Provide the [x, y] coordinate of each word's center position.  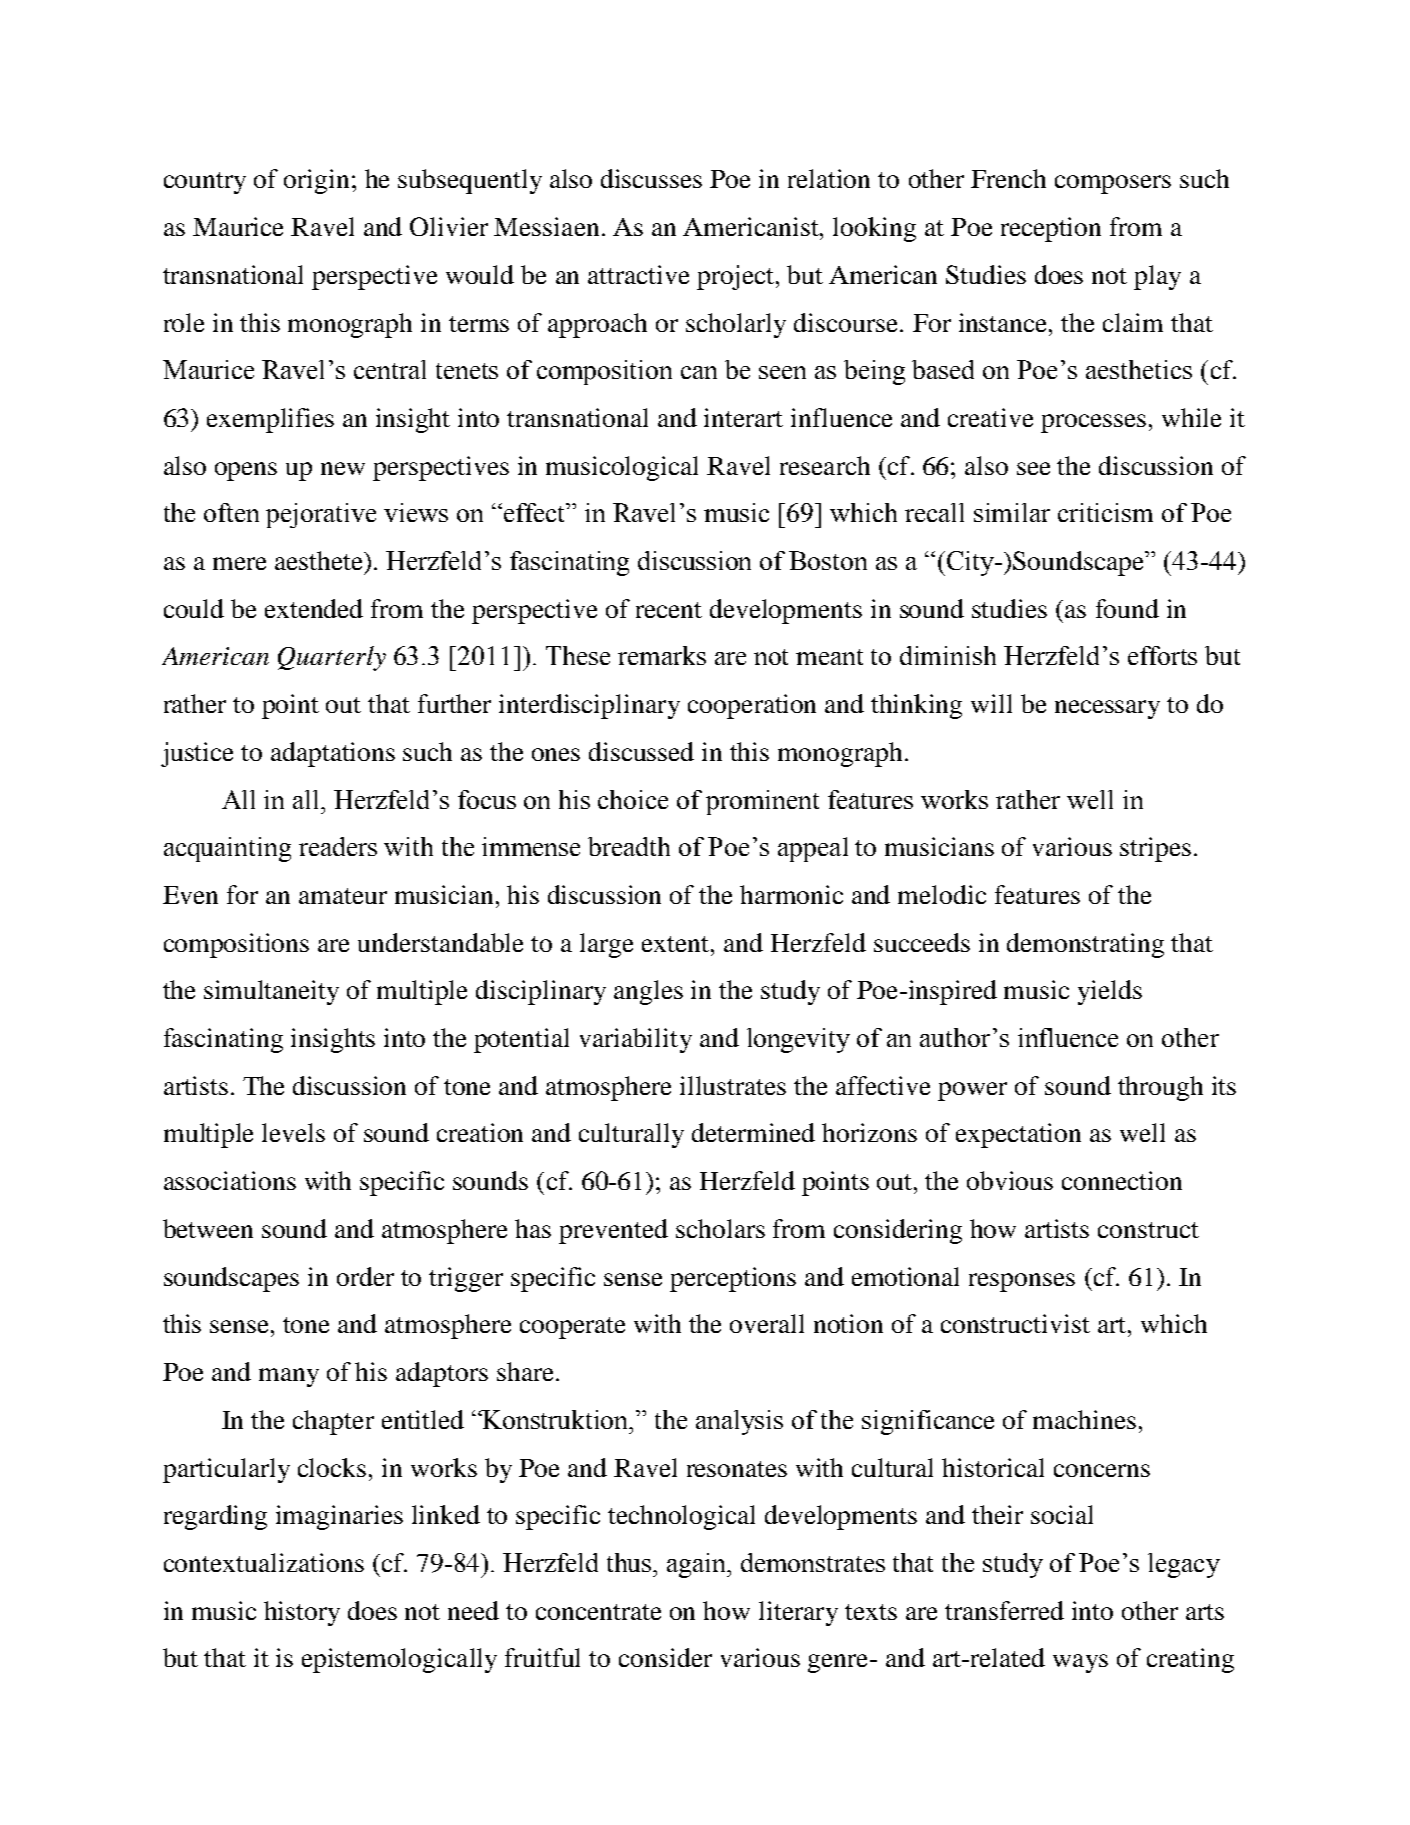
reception [1051, 229]
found [1127, 608]
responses [1022, 1282]
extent [677, 944]
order [365, 1276]
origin [316, 181]
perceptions [733, 1279]
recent [669, 610]
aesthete [320, 560]
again [698, 1565]
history [302, 1613]
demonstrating [1085, 945]
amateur [343, 896]
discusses [651, 178]
